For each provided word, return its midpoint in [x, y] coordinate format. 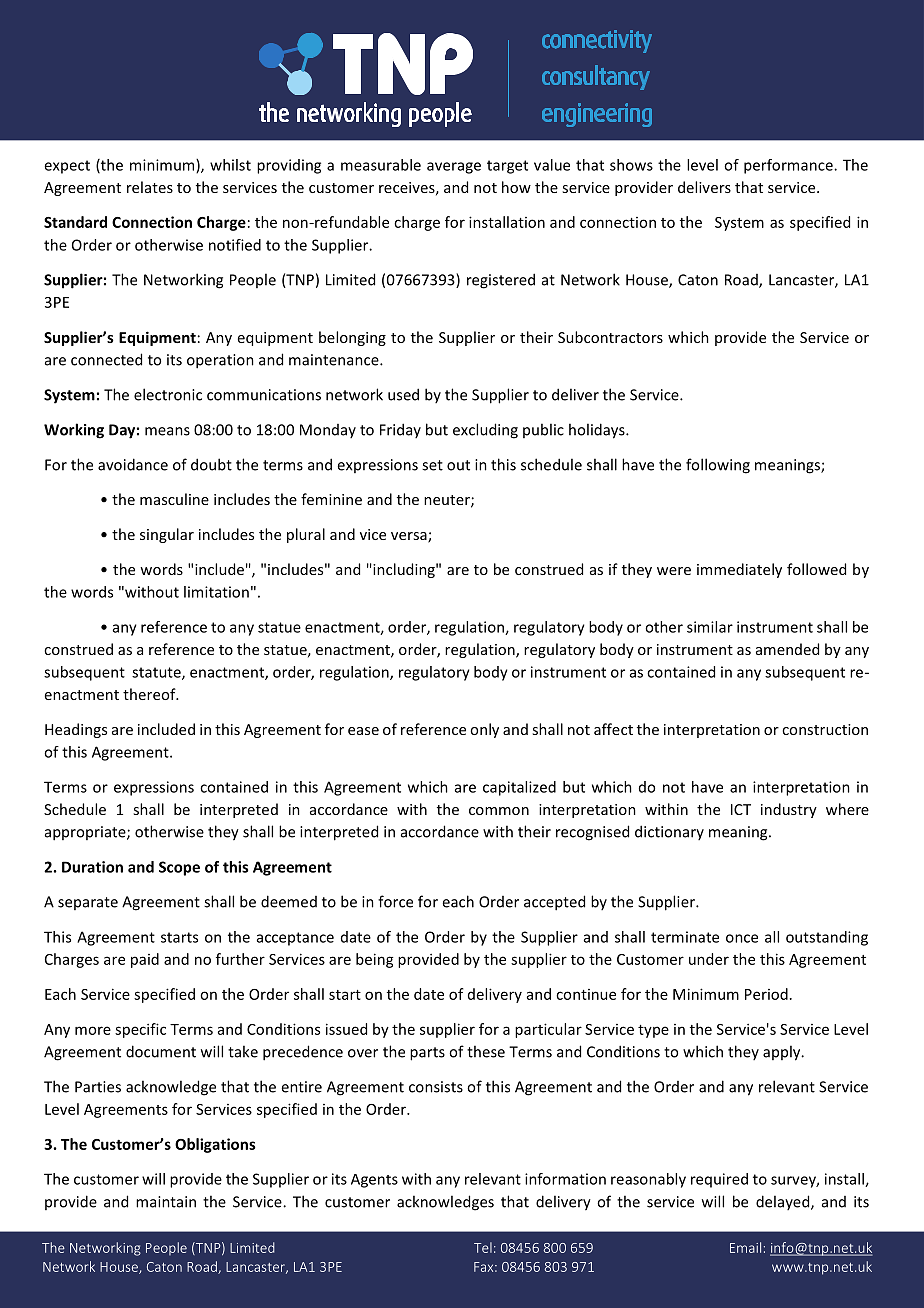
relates [150, 187]
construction [825, 729]
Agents [374, 1181]
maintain [166, 1202]
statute [157, 673]
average [454, 168]
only [484, 730]
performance [789, 166]
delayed [784, 1202]
